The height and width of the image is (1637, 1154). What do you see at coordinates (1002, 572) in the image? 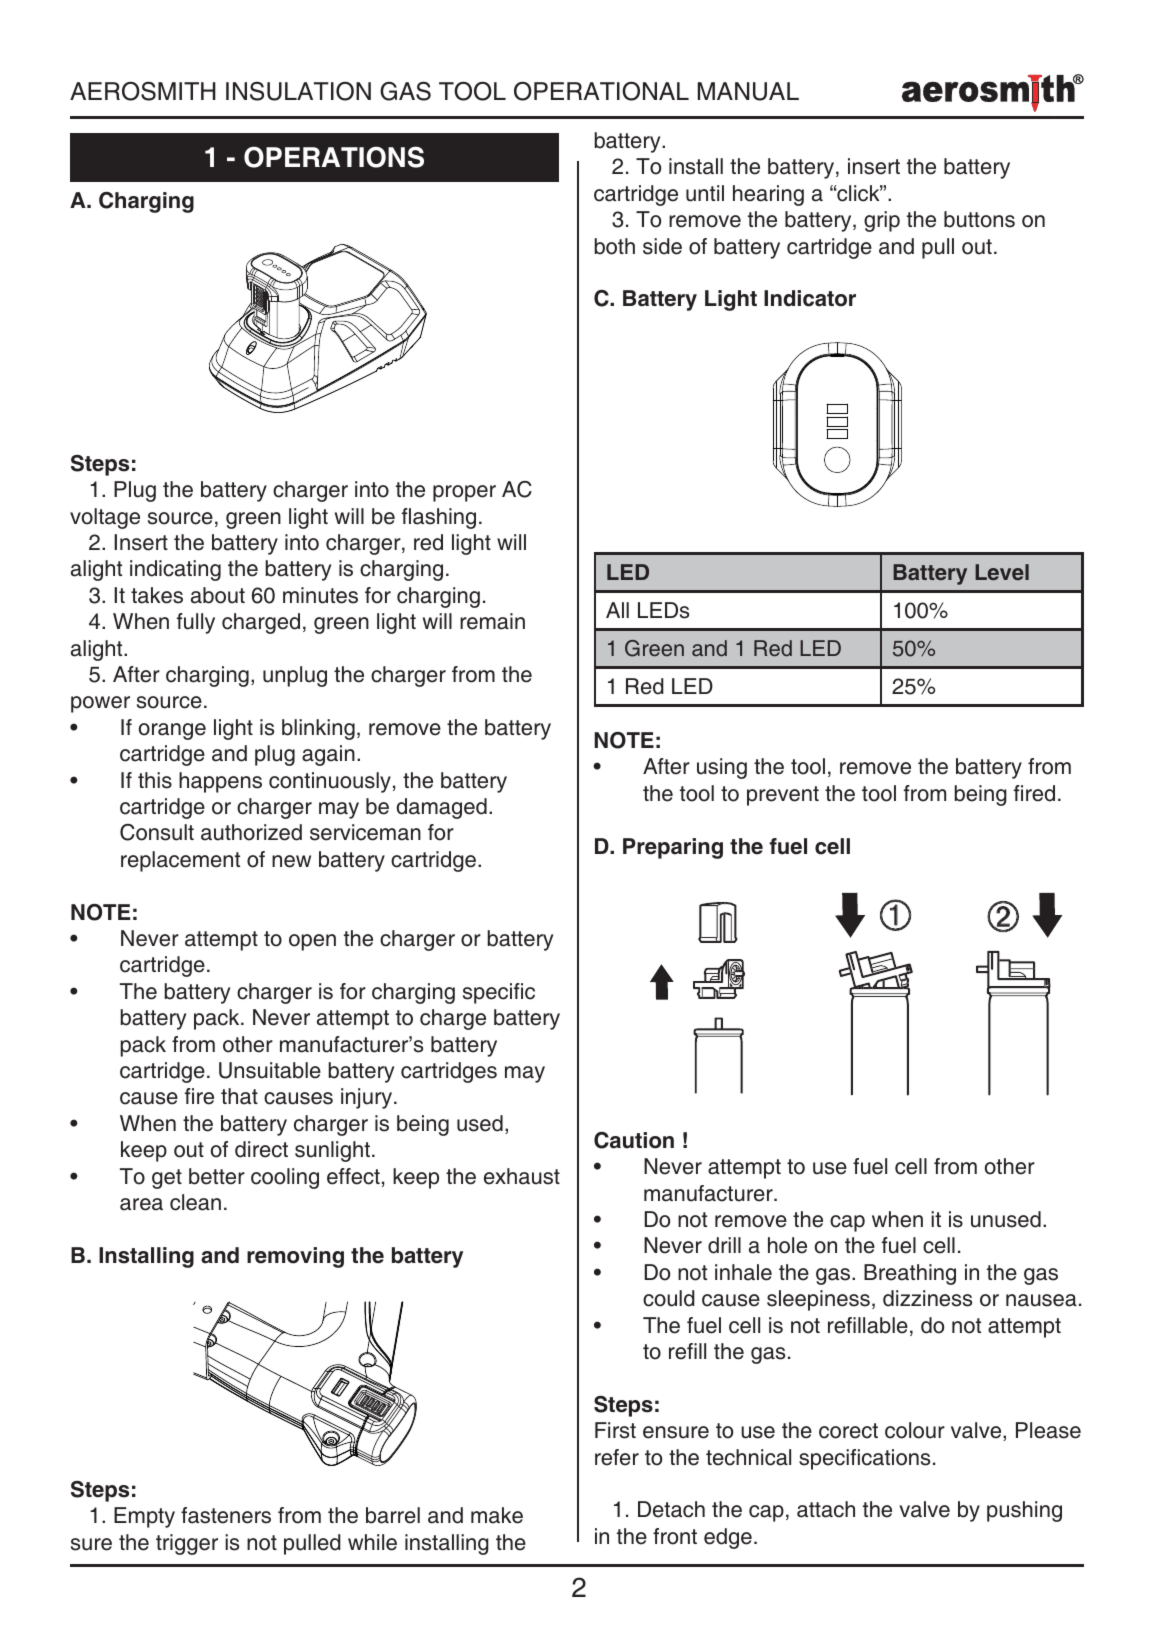
I see `Level` at bounding box center [1002, 572].
